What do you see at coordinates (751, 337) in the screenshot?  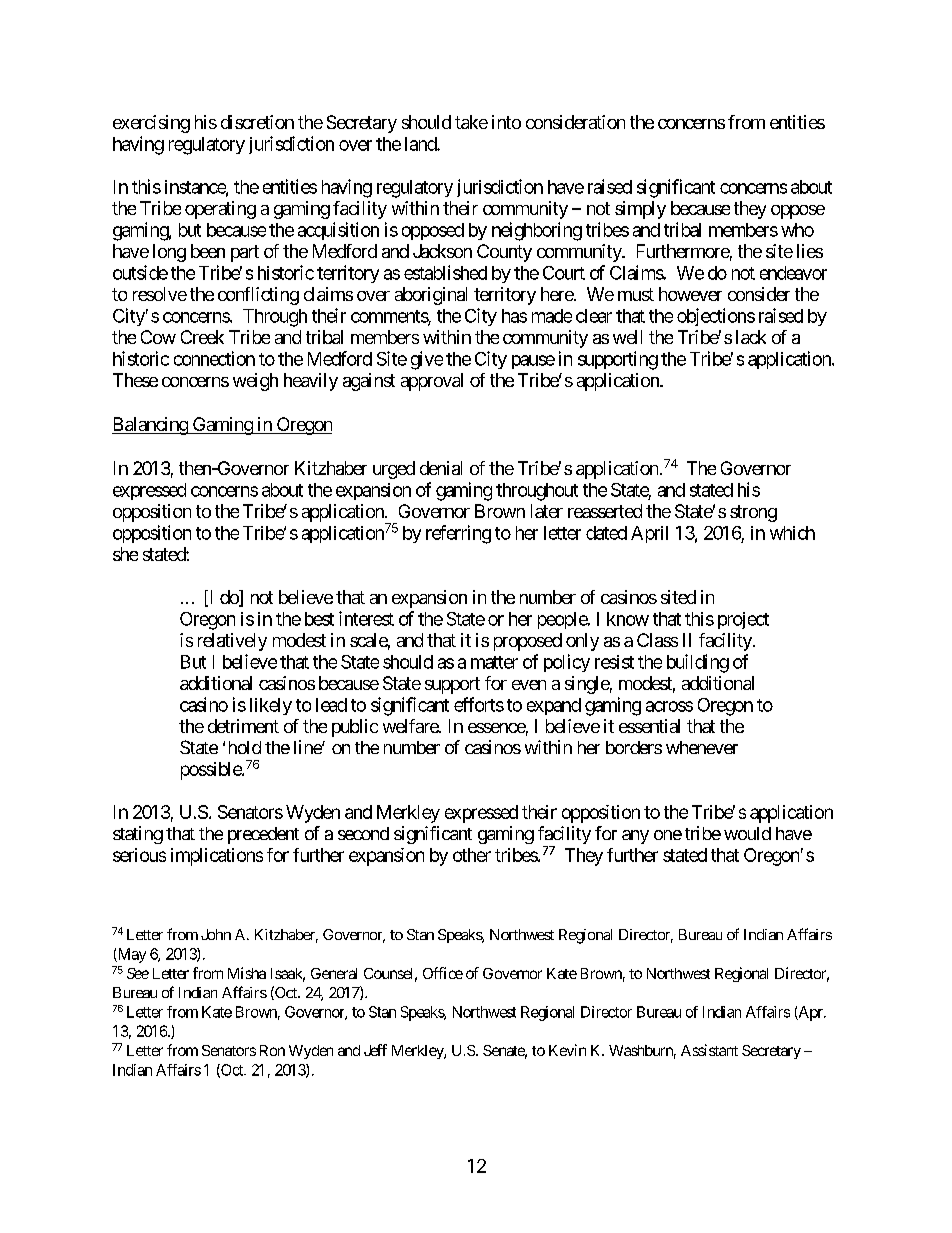 I see `lack` at bounding box center [751, 337].
